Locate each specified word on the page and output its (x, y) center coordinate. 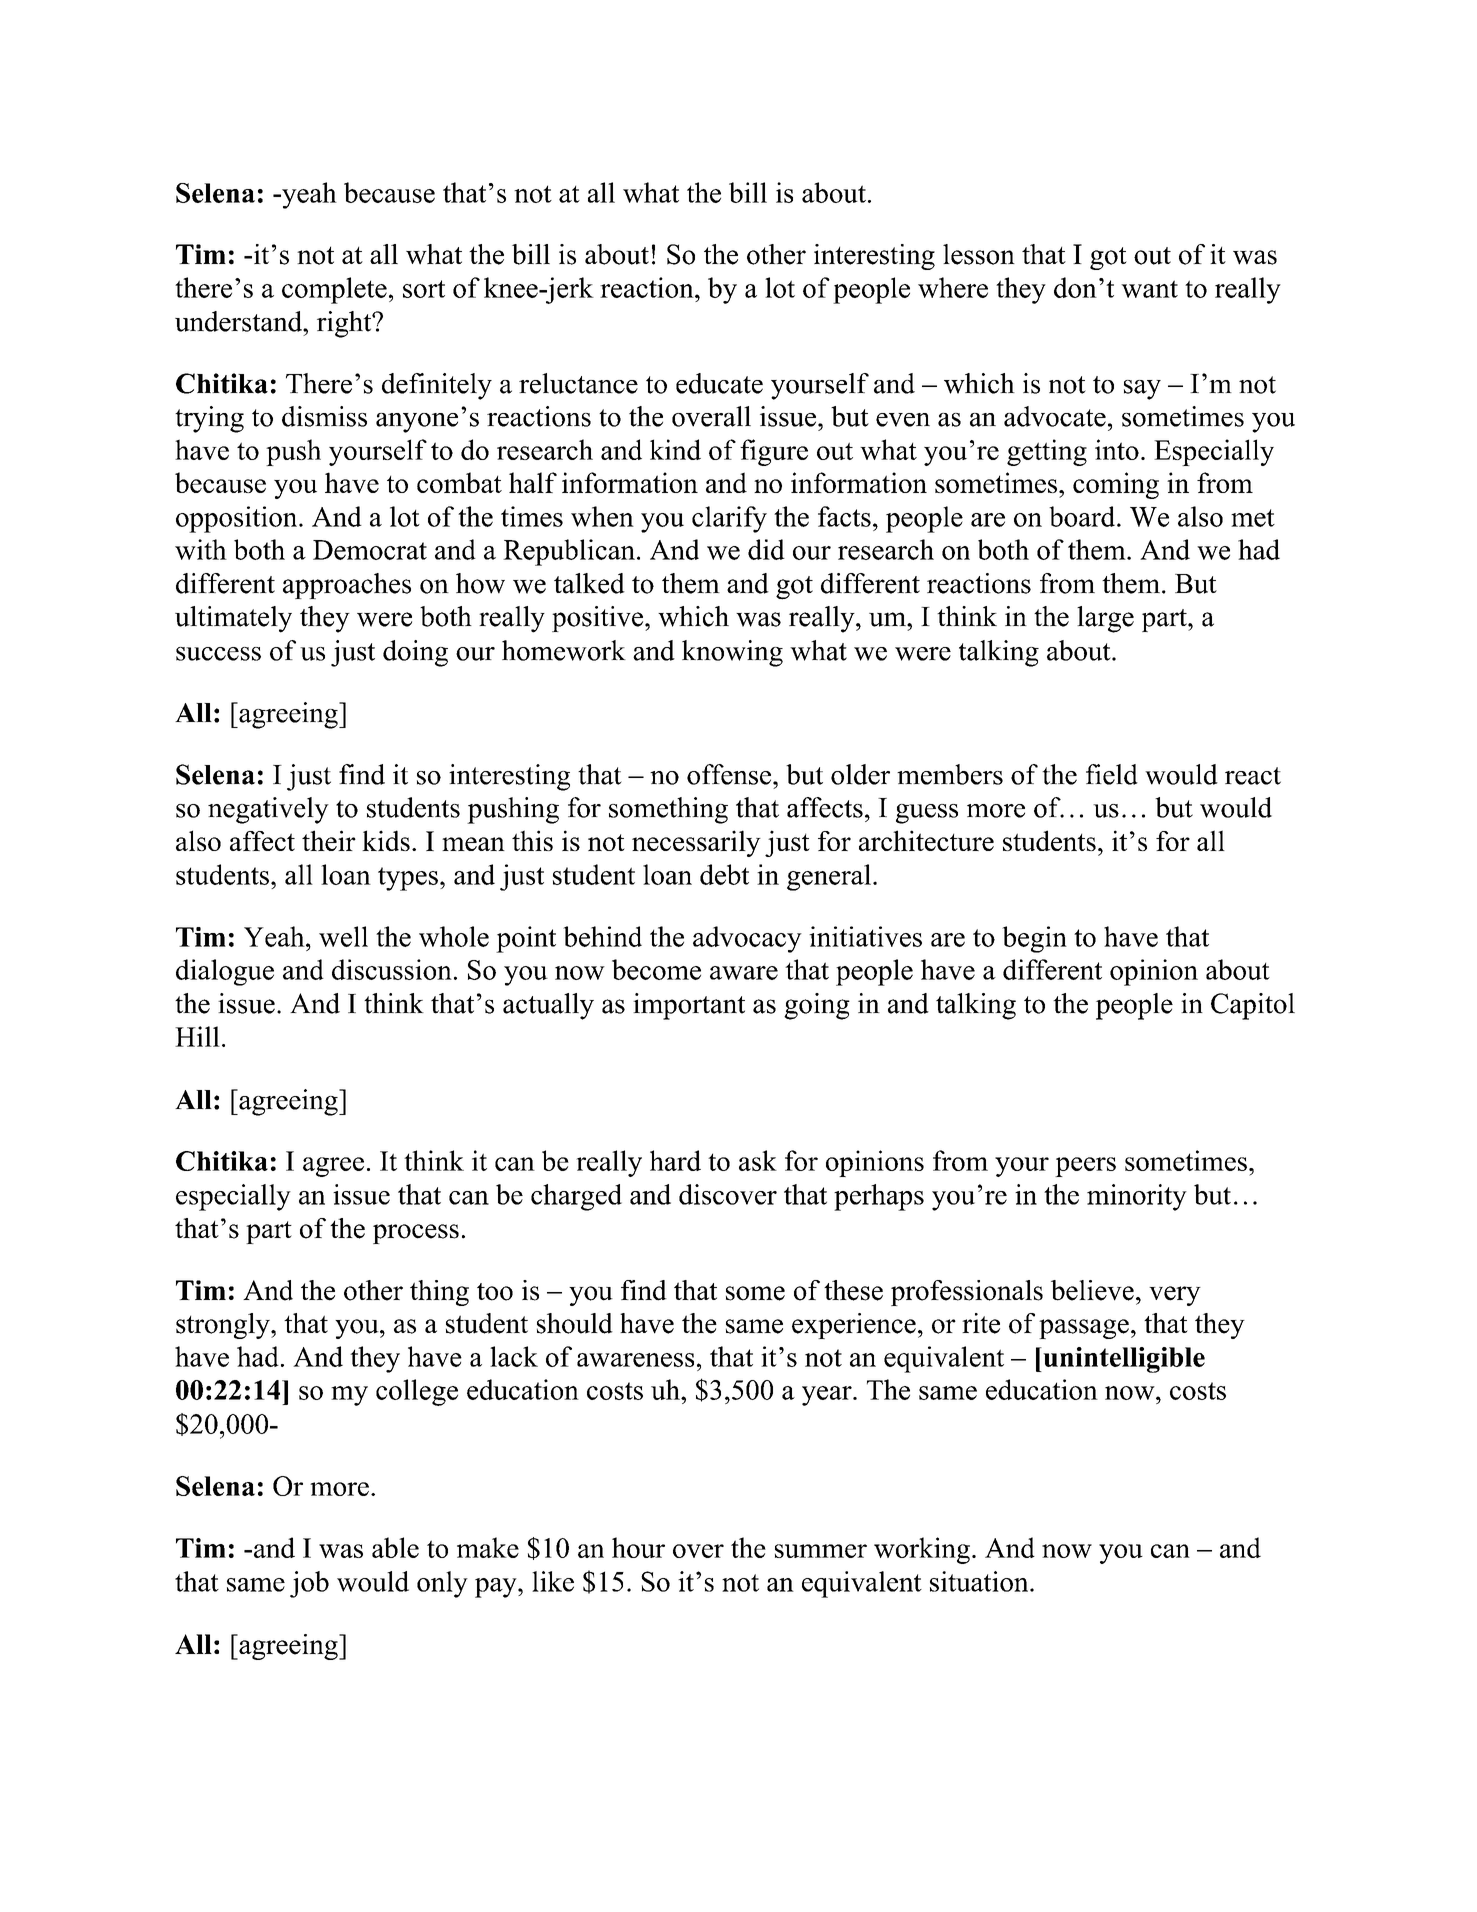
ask (758, 1160)
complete (334, 290)
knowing (732, 653)
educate (719, 383)
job (309, 1584)
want (1149, 289)
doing (415, 653)
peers (1085, 1167)
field (1112, 774)
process (416, 1234)
